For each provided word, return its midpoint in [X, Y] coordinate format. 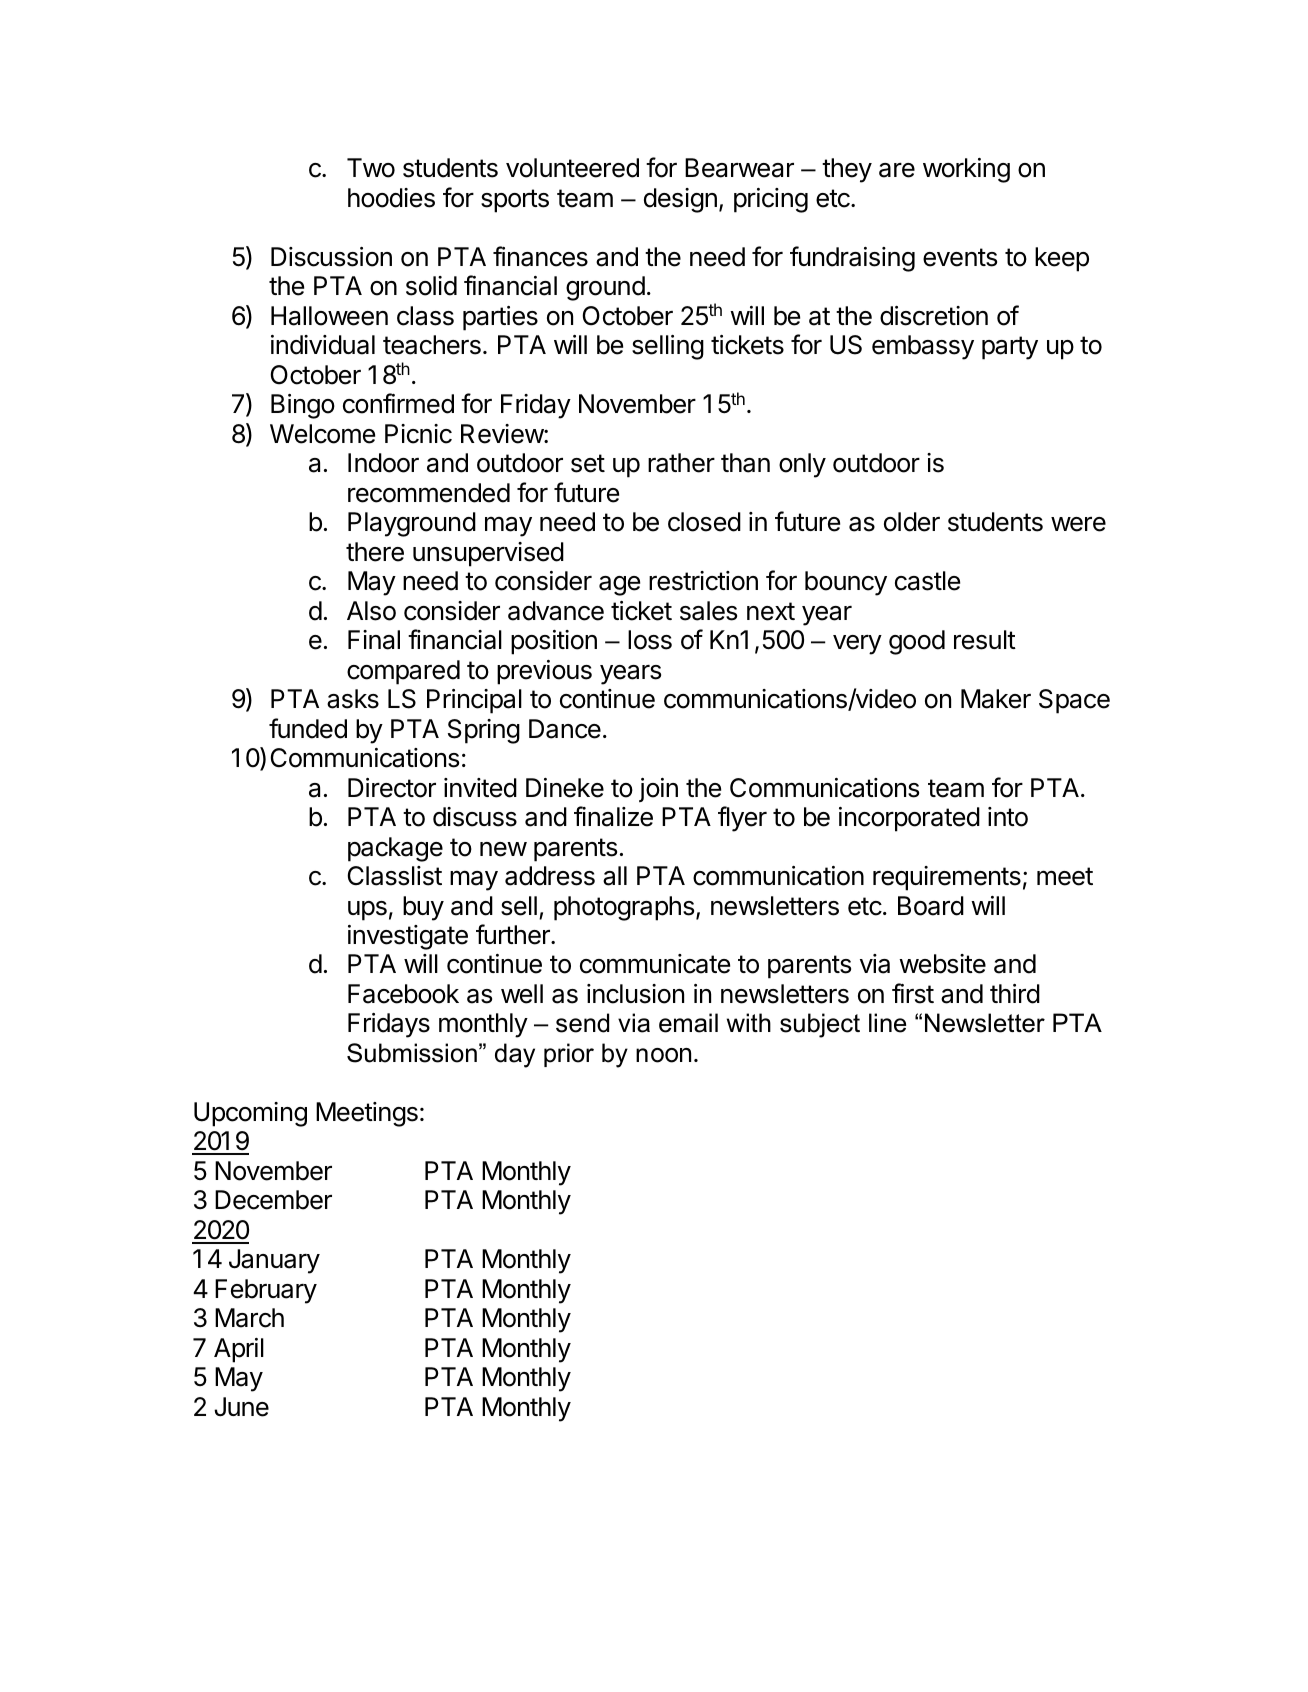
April [239, 1350]
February [266, 1291]
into [1008, 817]
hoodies [391, 198]
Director [392, 788]
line [887, 1023]
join [658, 790]
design [680, 200]
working [966, 170]
